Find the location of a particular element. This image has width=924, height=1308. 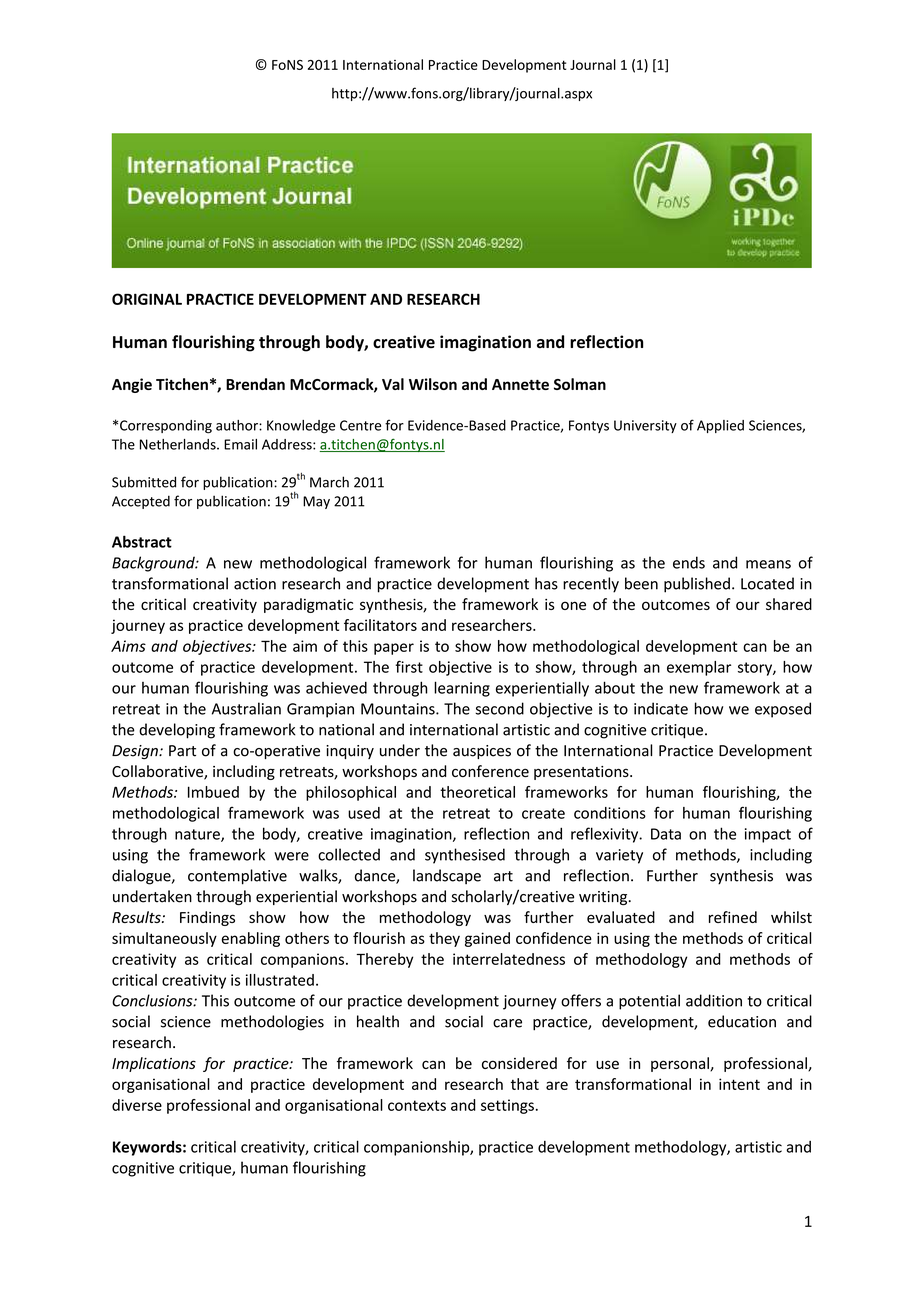

Applied is located at coordinates (720, 426).
